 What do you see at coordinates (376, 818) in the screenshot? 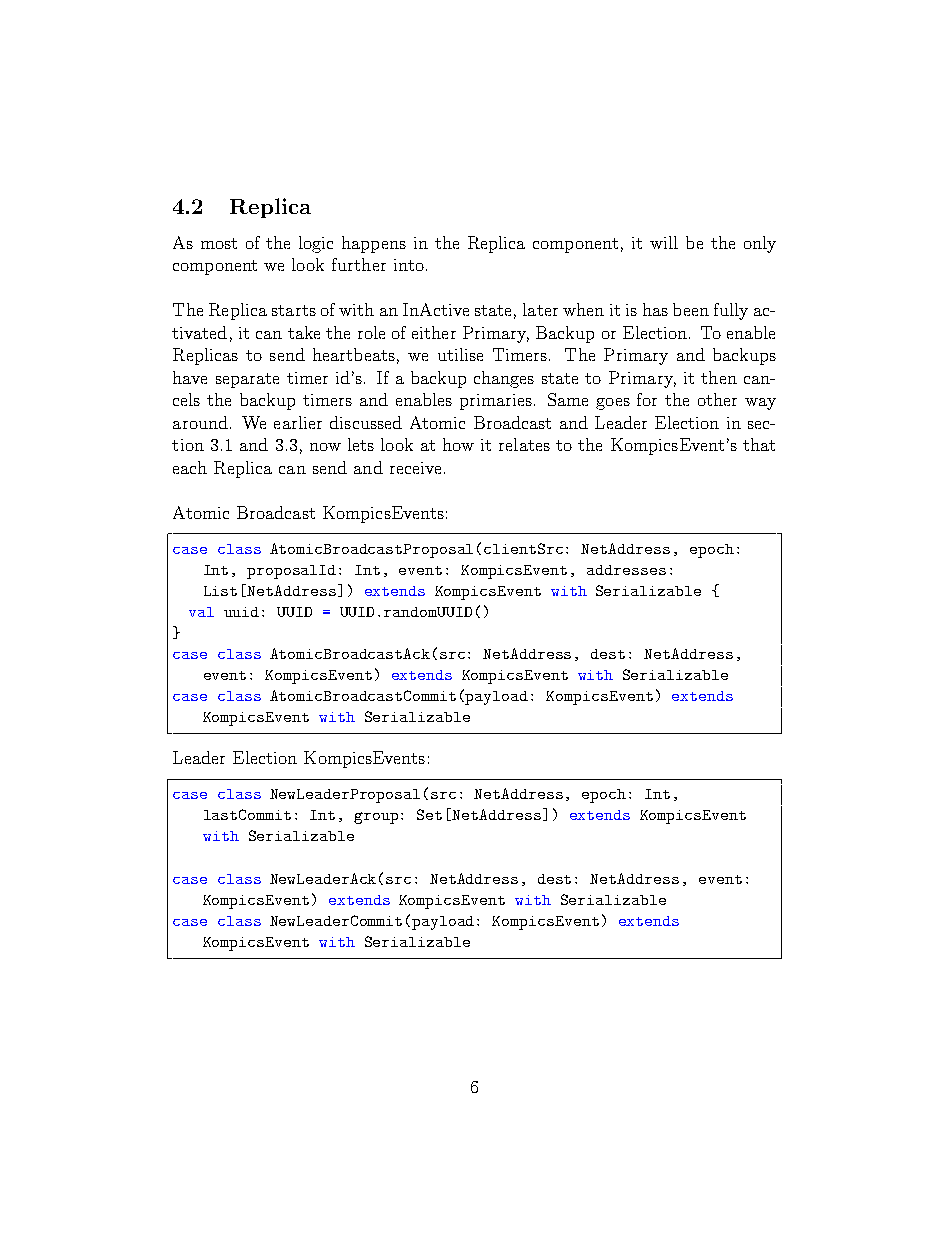
I see `group` at bounding box center [376, 818].
